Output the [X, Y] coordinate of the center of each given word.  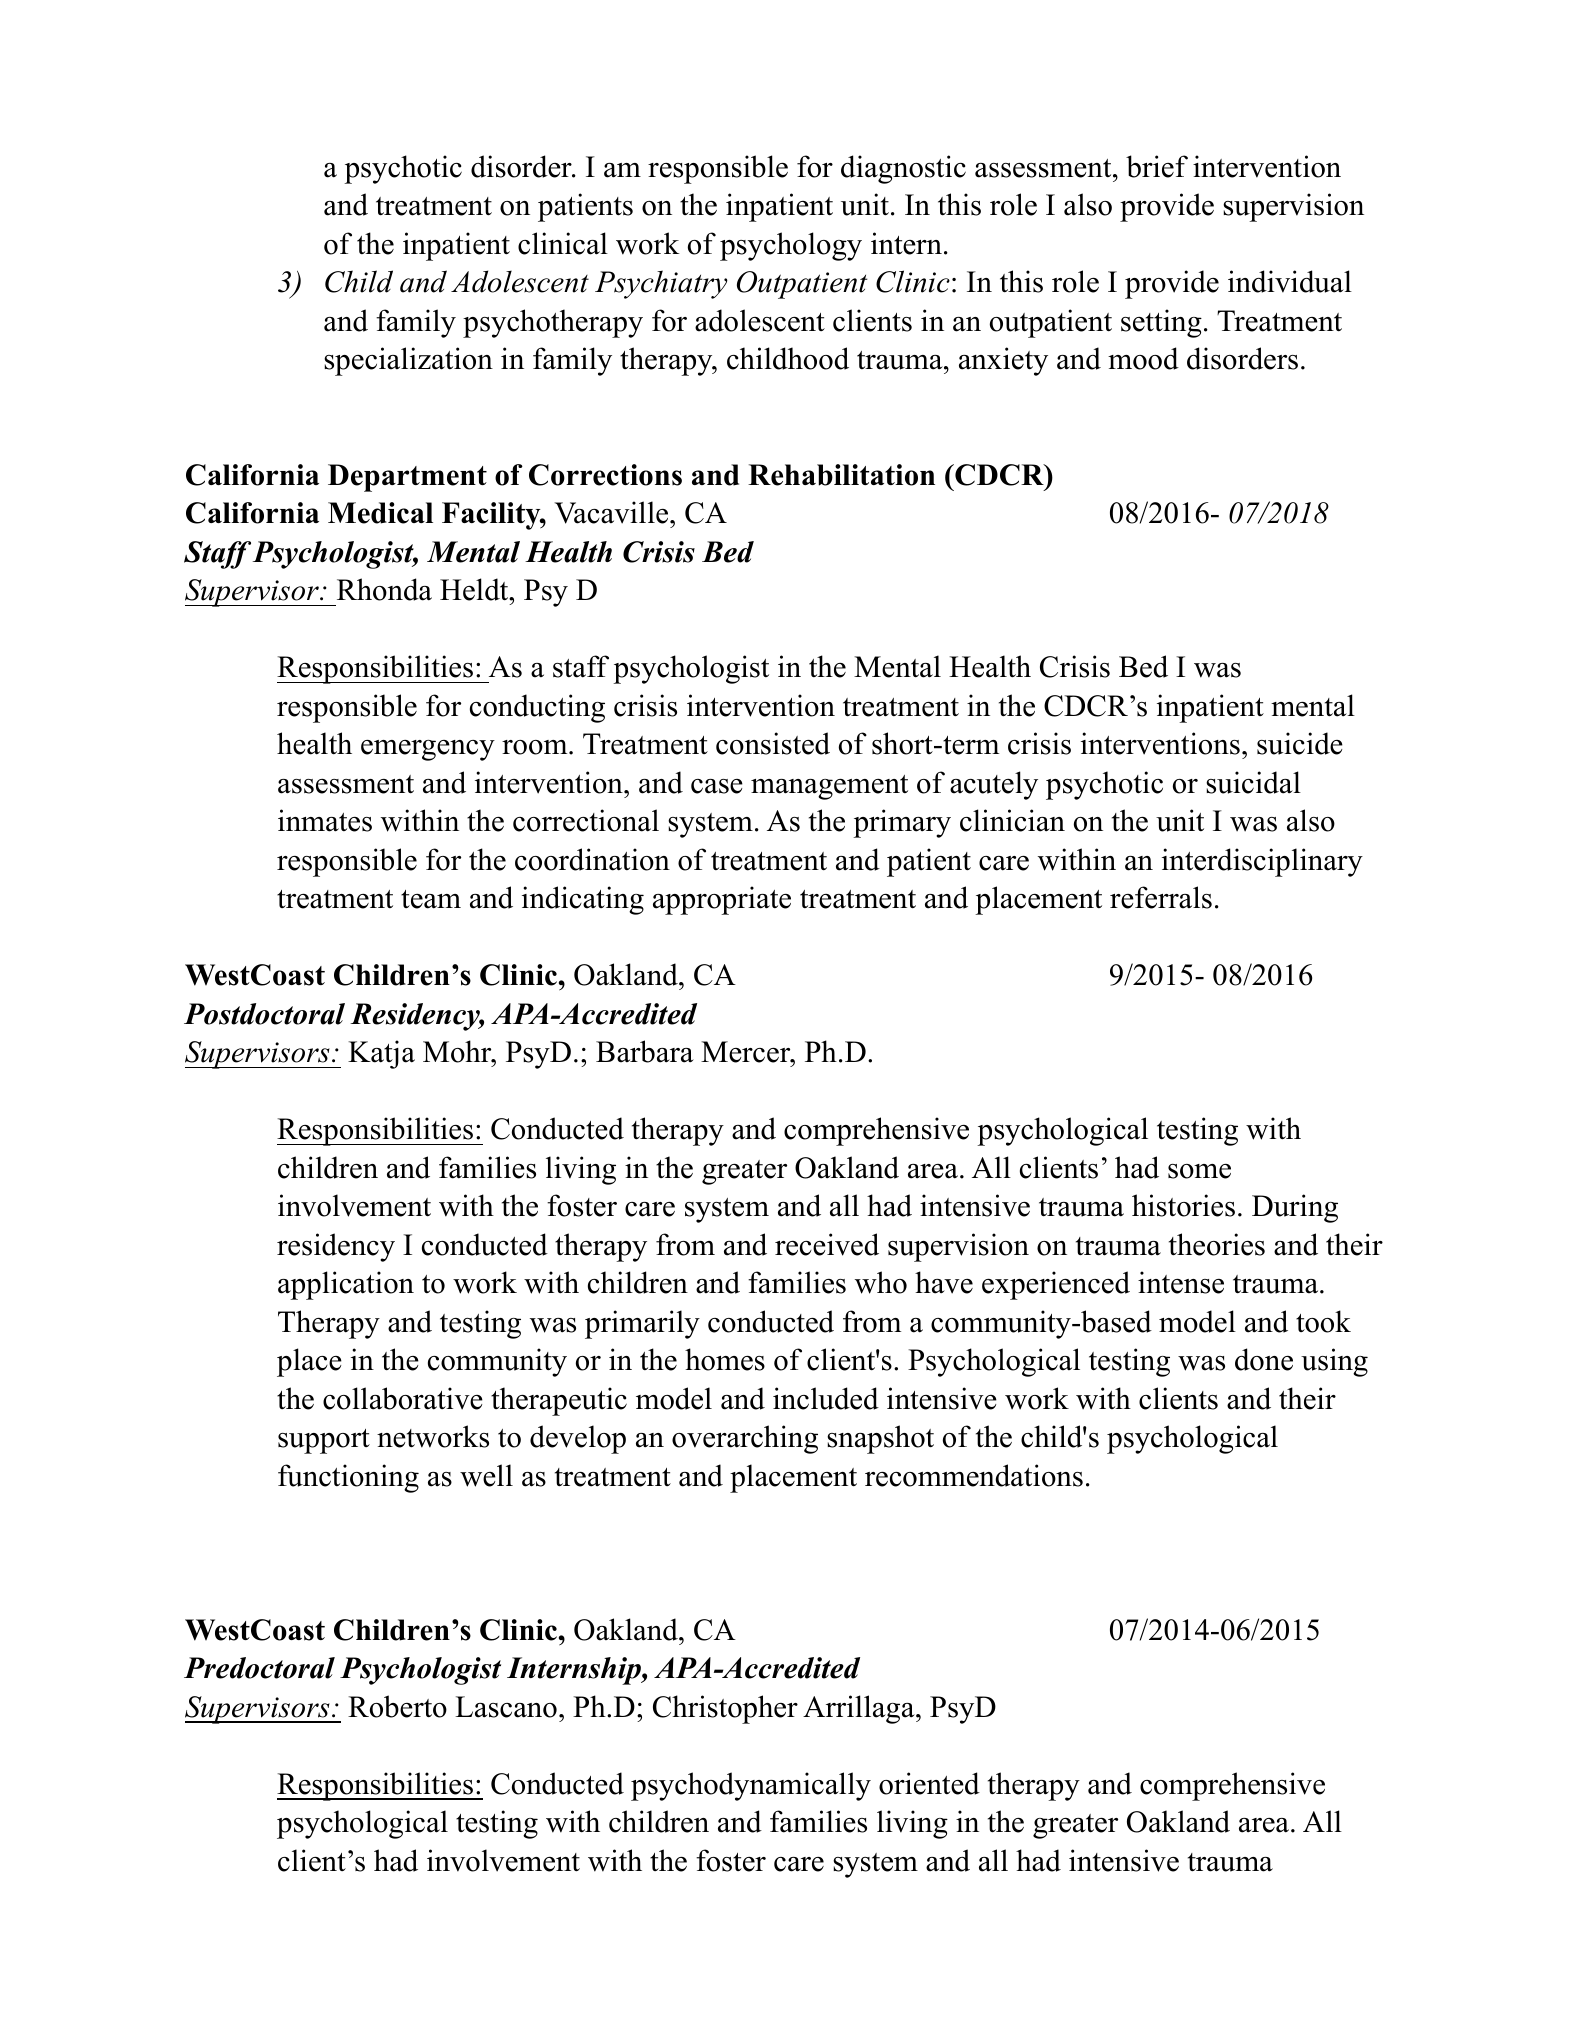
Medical [380, 513]
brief [1157, 166]
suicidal [1253, 782]
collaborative [403, 1398]
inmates [325, 820]
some [1199, 1171]
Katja [381, 1054]
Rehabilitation [841, 475]
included [826, 1398]
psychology [791, 246]
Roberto [397, 1706]
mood [1143, 358]
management [829, 787]
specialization [408, 361]
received [827, 1244]
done [1264, 1359]
